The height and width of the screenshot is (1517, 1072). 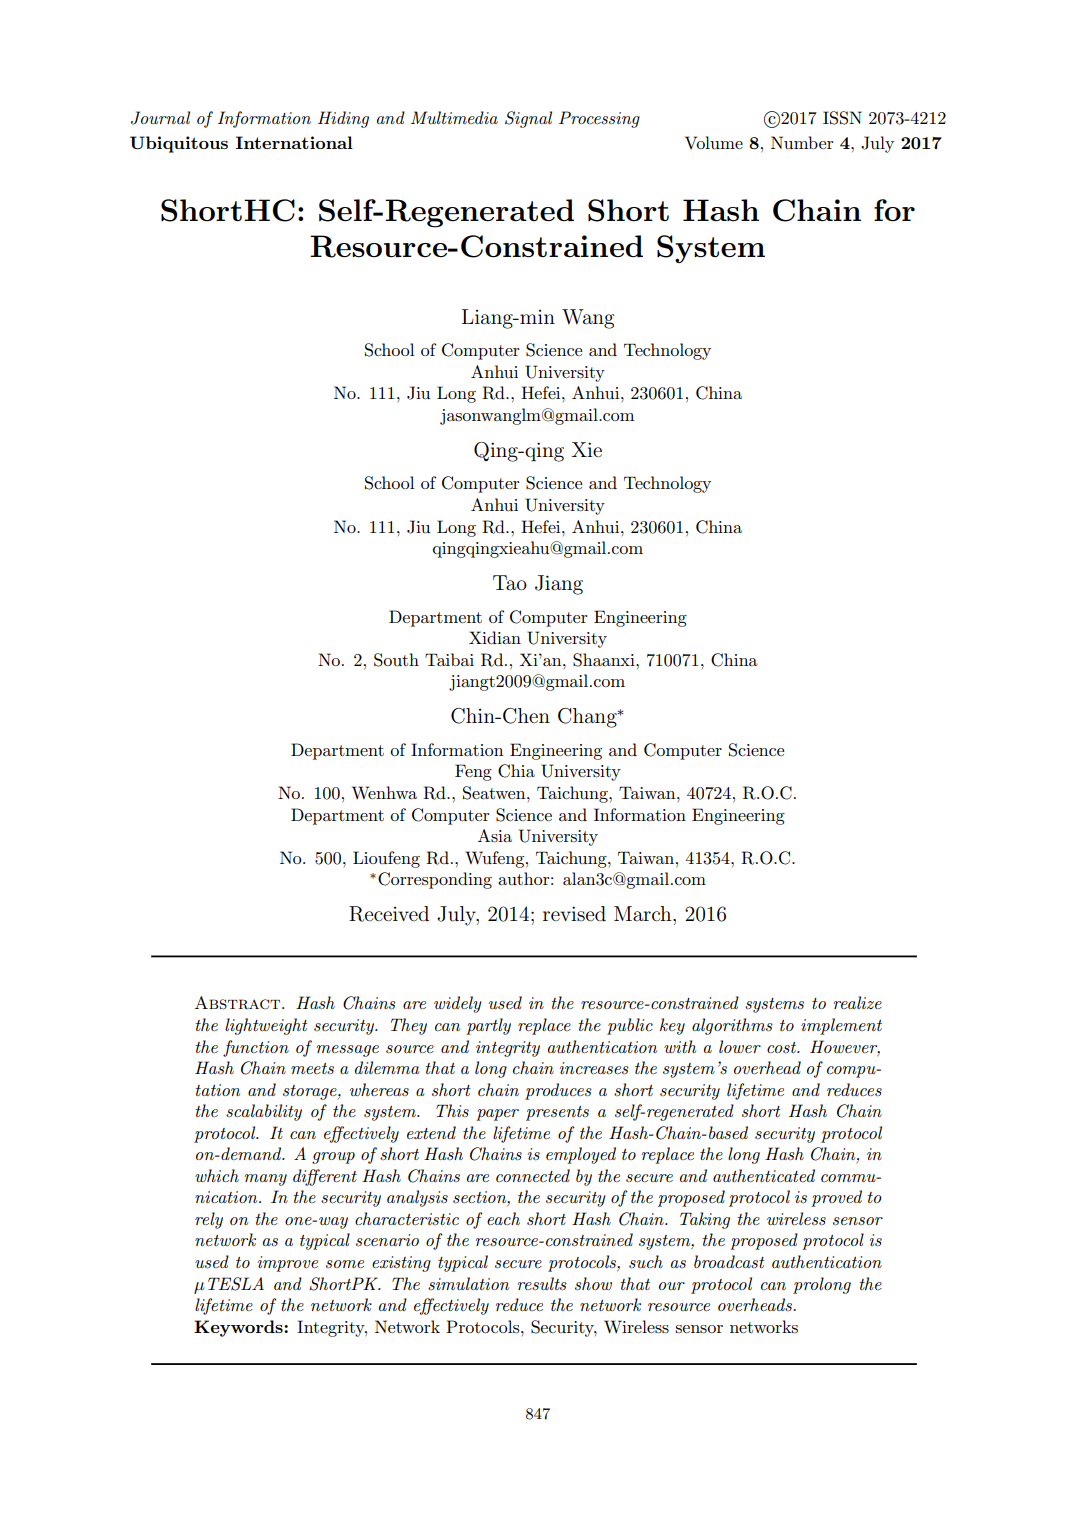 I want to click on Keywords, so click(x=239, y=1328).
